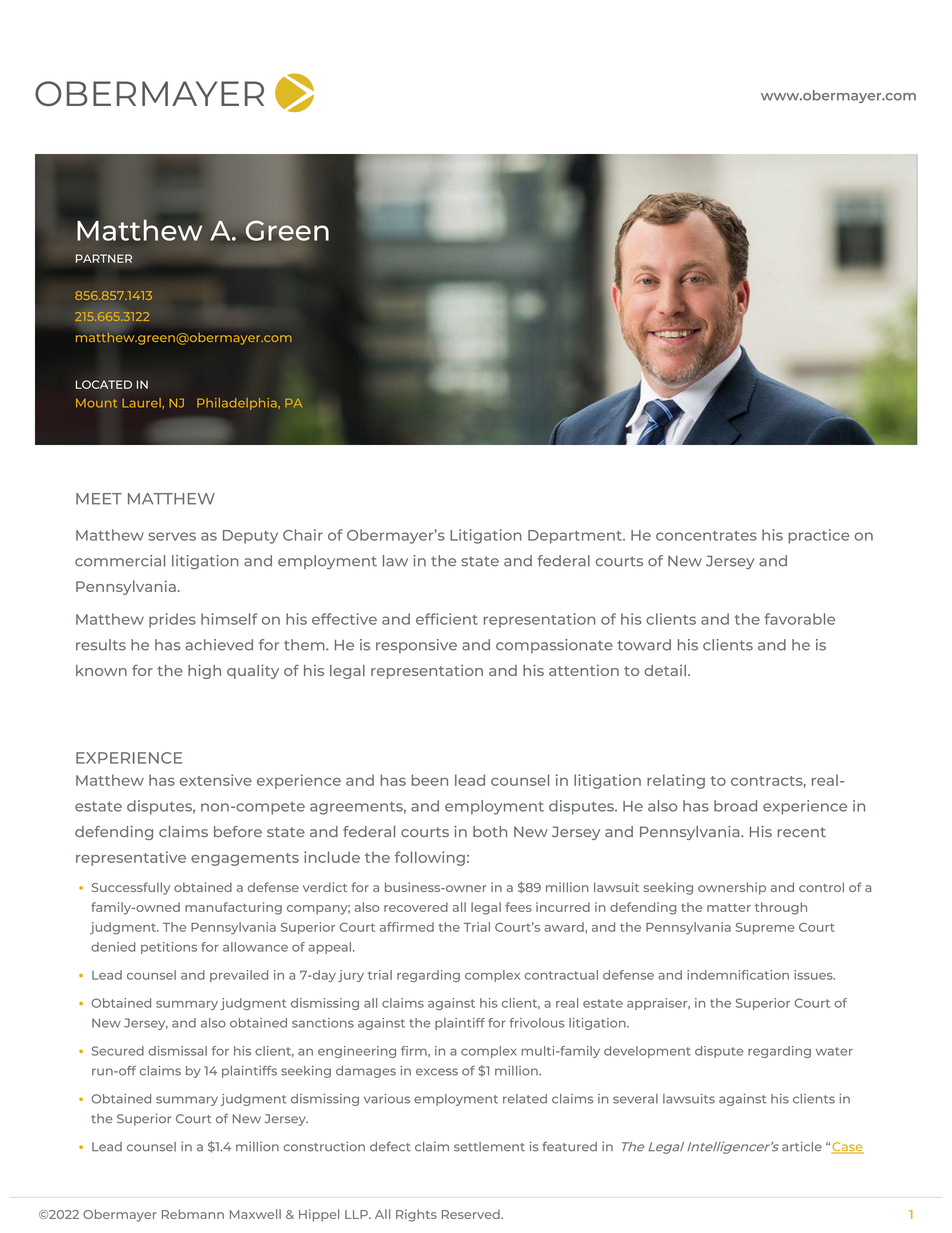 Image resolution: width=952 pixels, height=1233 pixels. Describe the element at coordinates (676, 781) in the screenshot. I see `relating` at that location.
